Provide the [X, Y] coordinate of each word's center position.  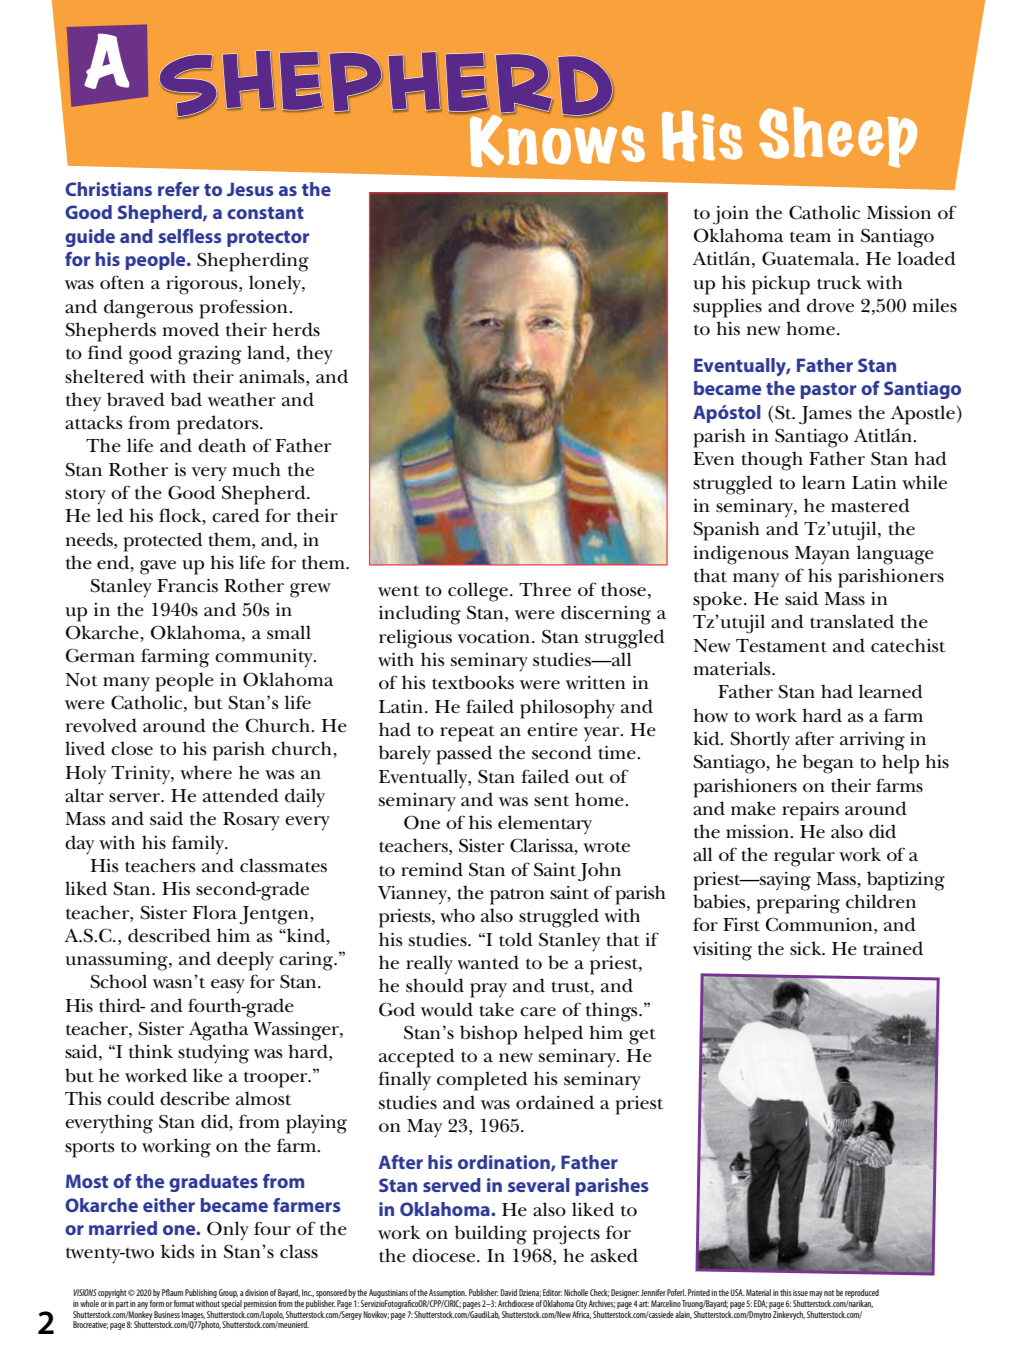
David [508, 1292]
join [731, 215]
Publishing [201, 1295]
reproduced [862, 1293]
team [810, 237]
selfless [190, 236]
